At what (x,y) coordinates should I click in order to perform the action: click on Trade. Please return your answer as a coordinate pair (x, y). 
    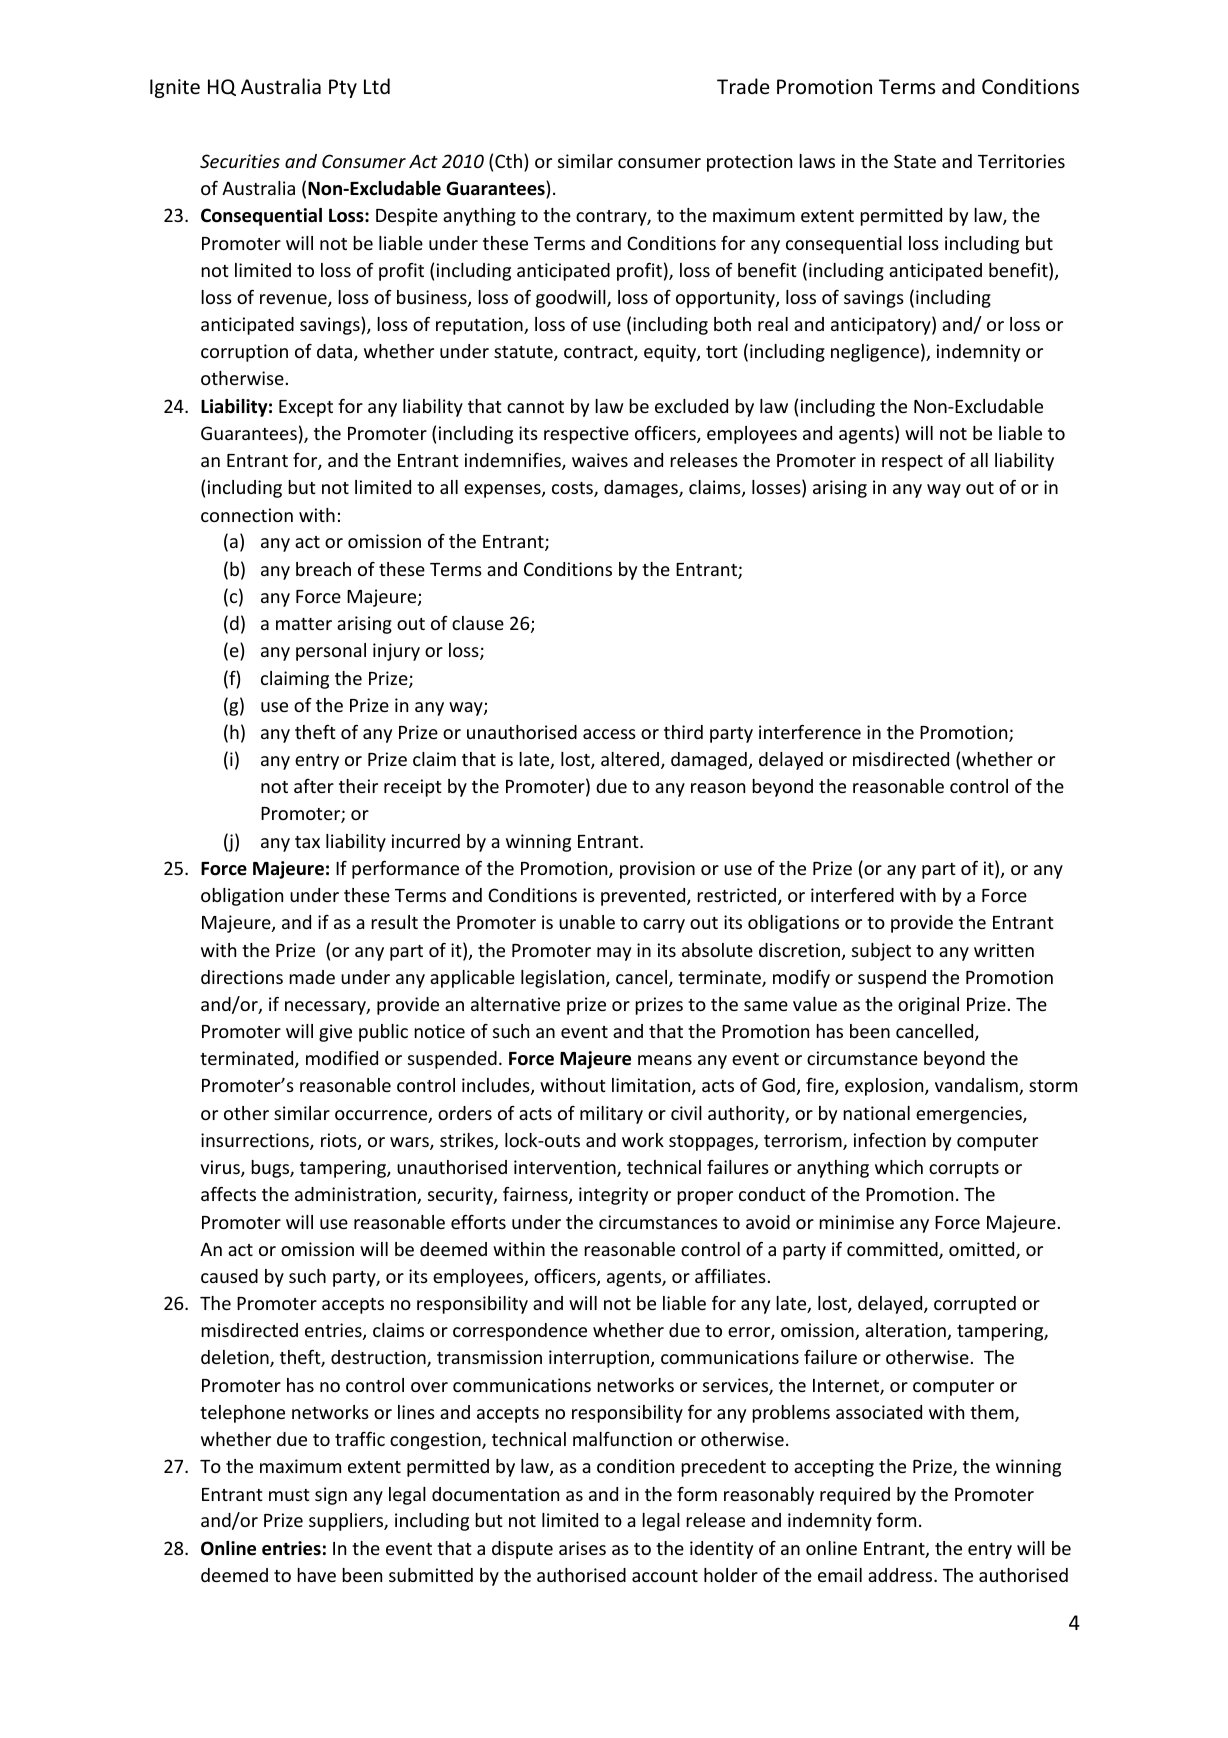
    Looking at the image, I should click on (743, 86).
